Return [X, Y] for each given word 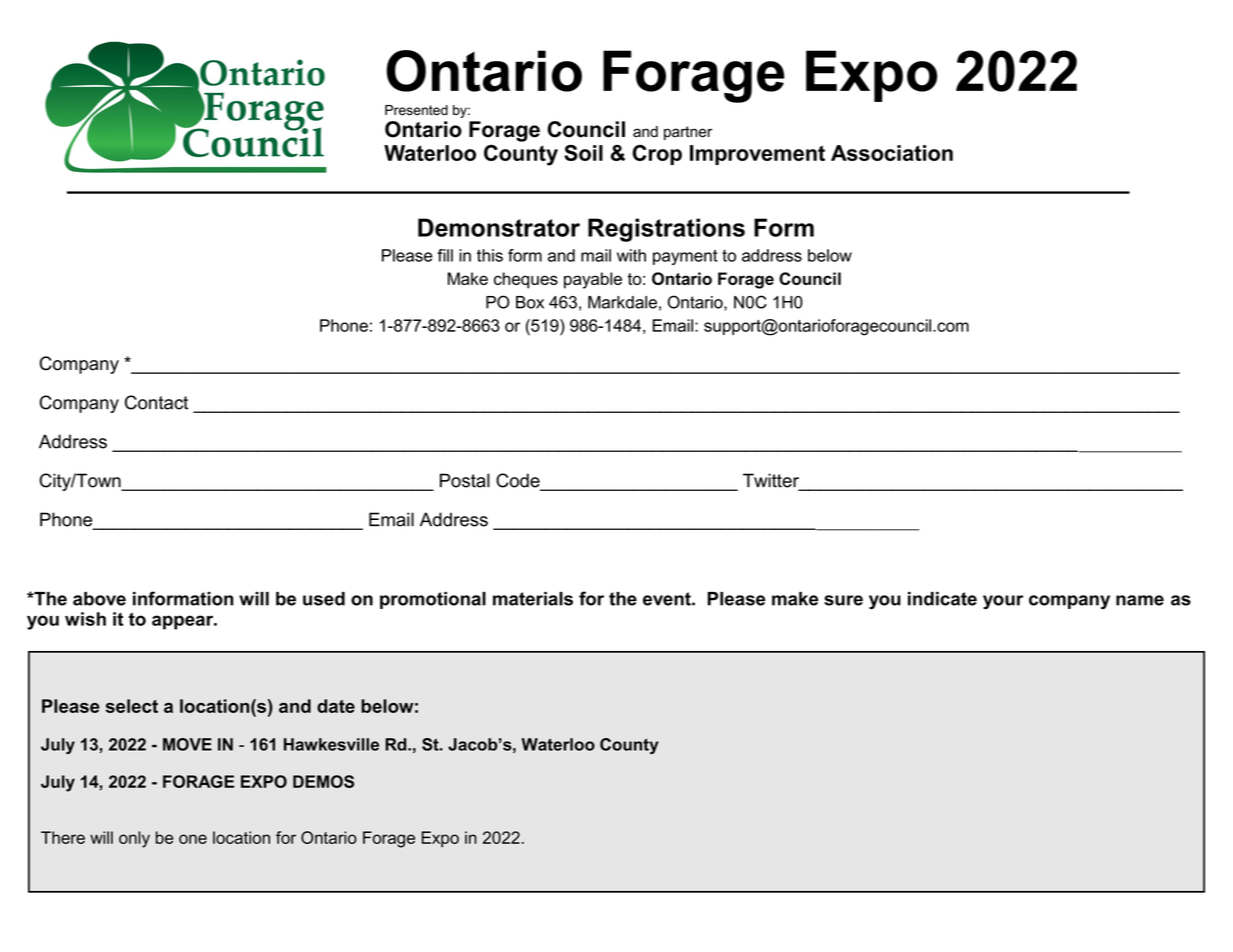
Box [530, 302]
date [336, 706]
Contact [156, 402]
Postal [465, 480]
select [131, 706]
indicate [942, 599]
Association [892, 153]
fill [445, 255]
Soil [583, 153]
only [134, 839]
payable [593, 280]
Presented [416, 110]
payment [685, 257]
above [99, 599]
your [1003, 602]
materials [533, 599]
